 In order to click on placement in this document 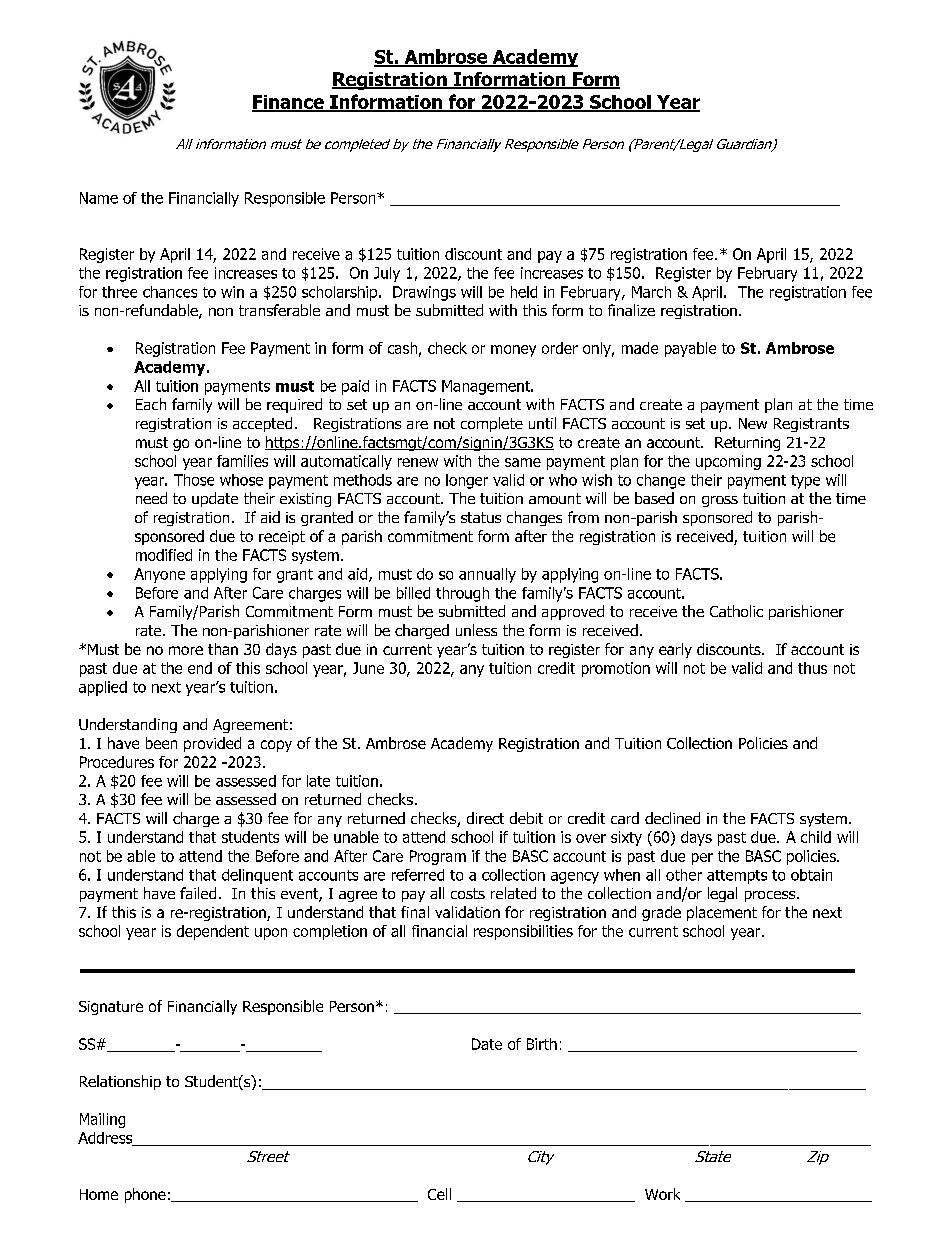, I will do `click(722, 913)`.
